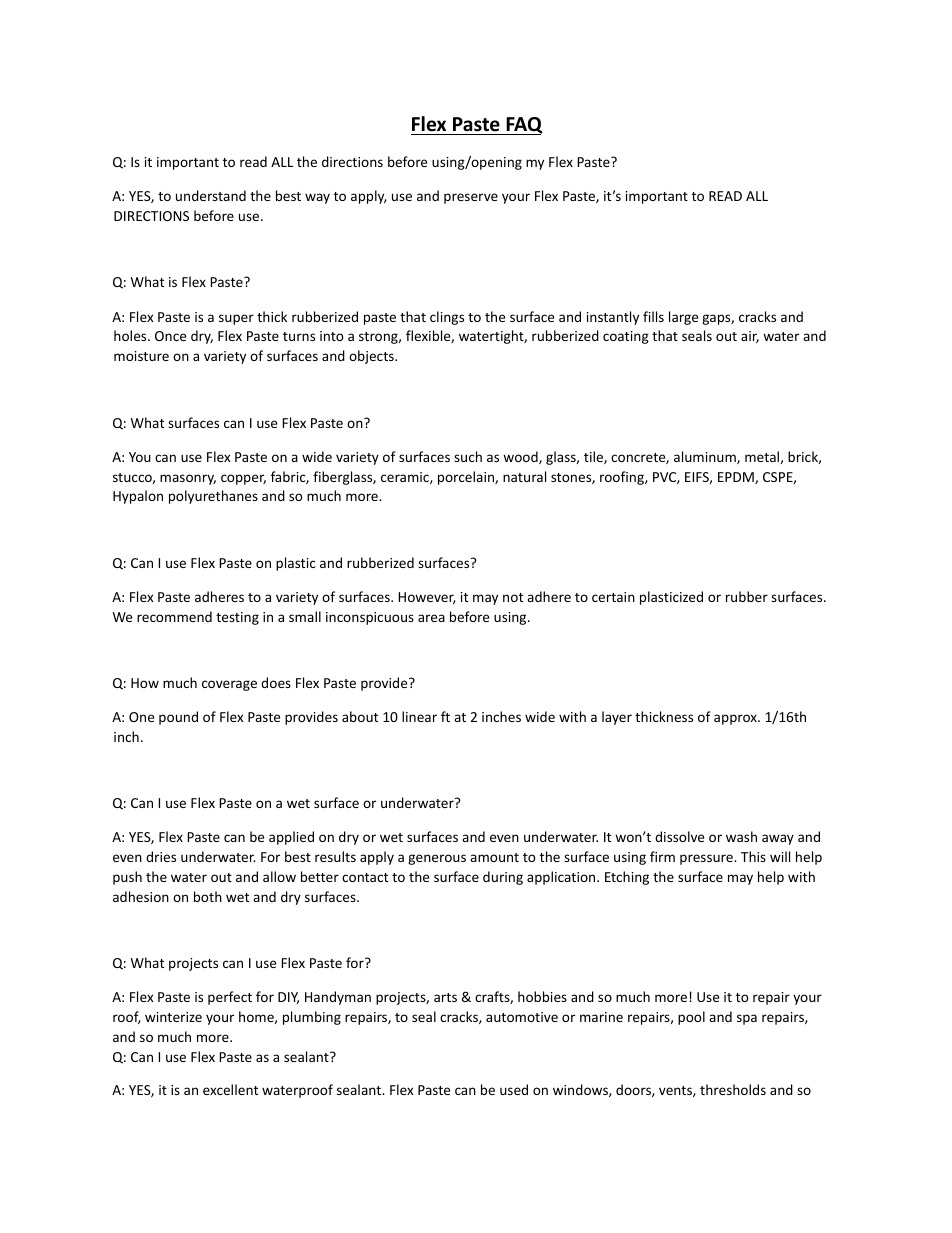 The height and width of the image is (1233, 952). What do you see at coordinates (523, 126) in the image?
I see `FAQ` at bounding box center [523, 126].
